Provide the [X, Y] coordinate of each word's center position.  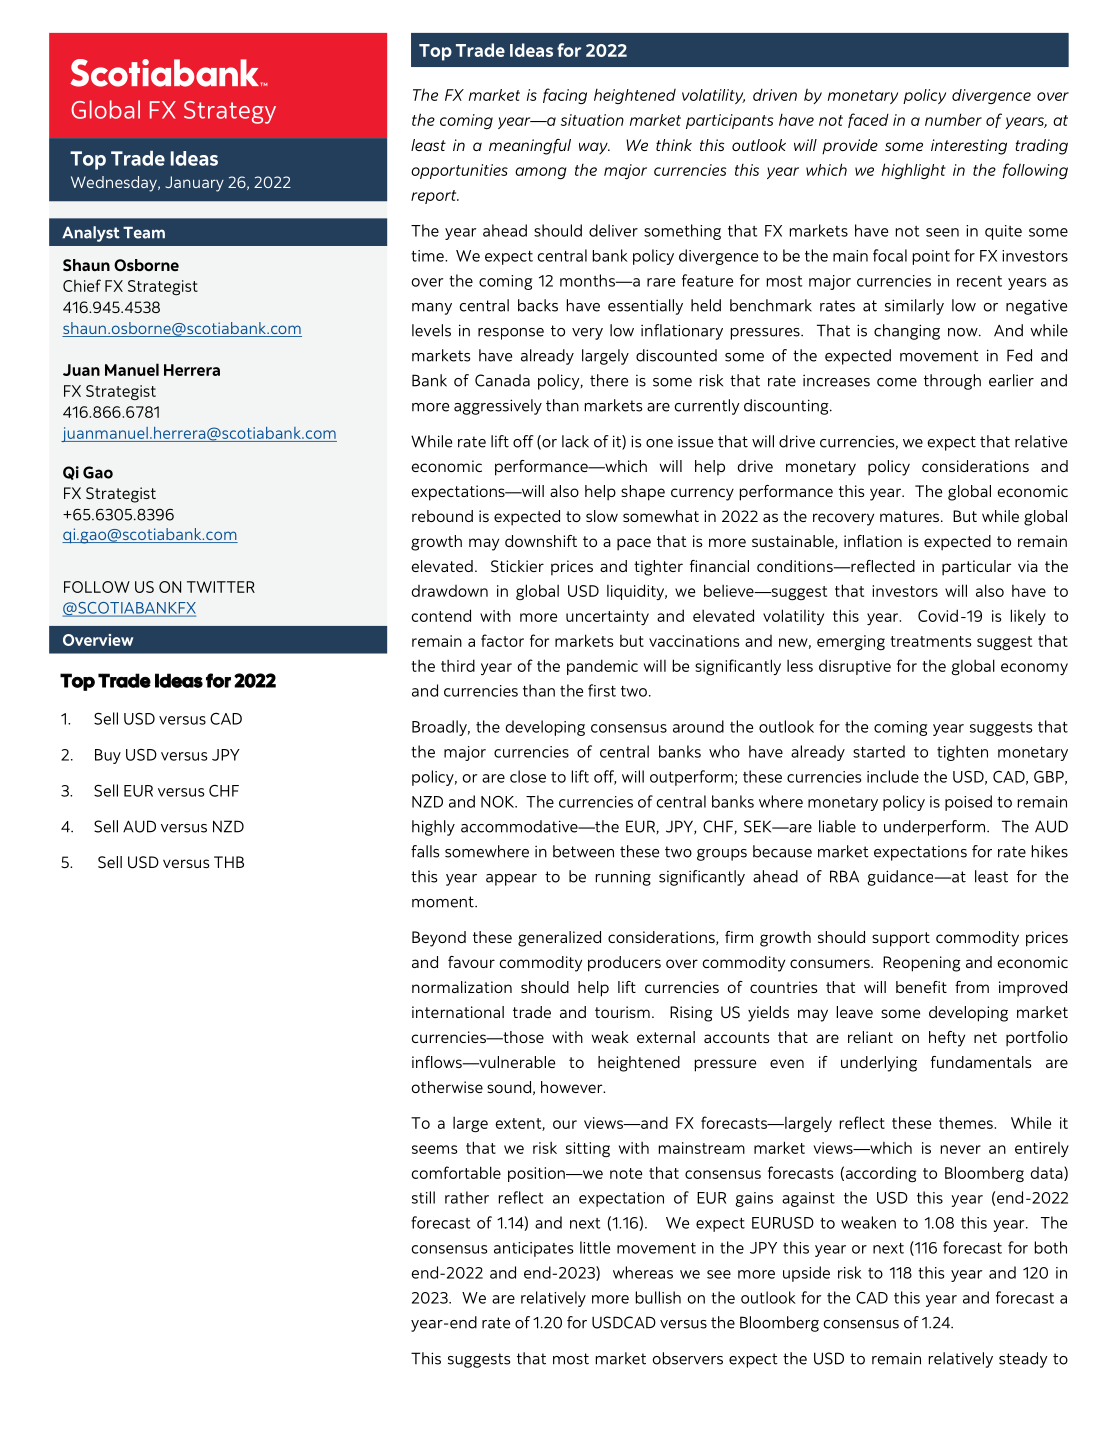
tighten [962, 753]
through [952, 382]
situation [592, 120]
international [458, 1012]
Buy [108, 756]
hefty [947, 1039]
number [953, 119]
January [194, 184]
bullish [658, 1297]
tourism [622, 1012]
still [423, 1197]
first [602, 690]
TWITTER [221, 587]
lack [575, 441]
